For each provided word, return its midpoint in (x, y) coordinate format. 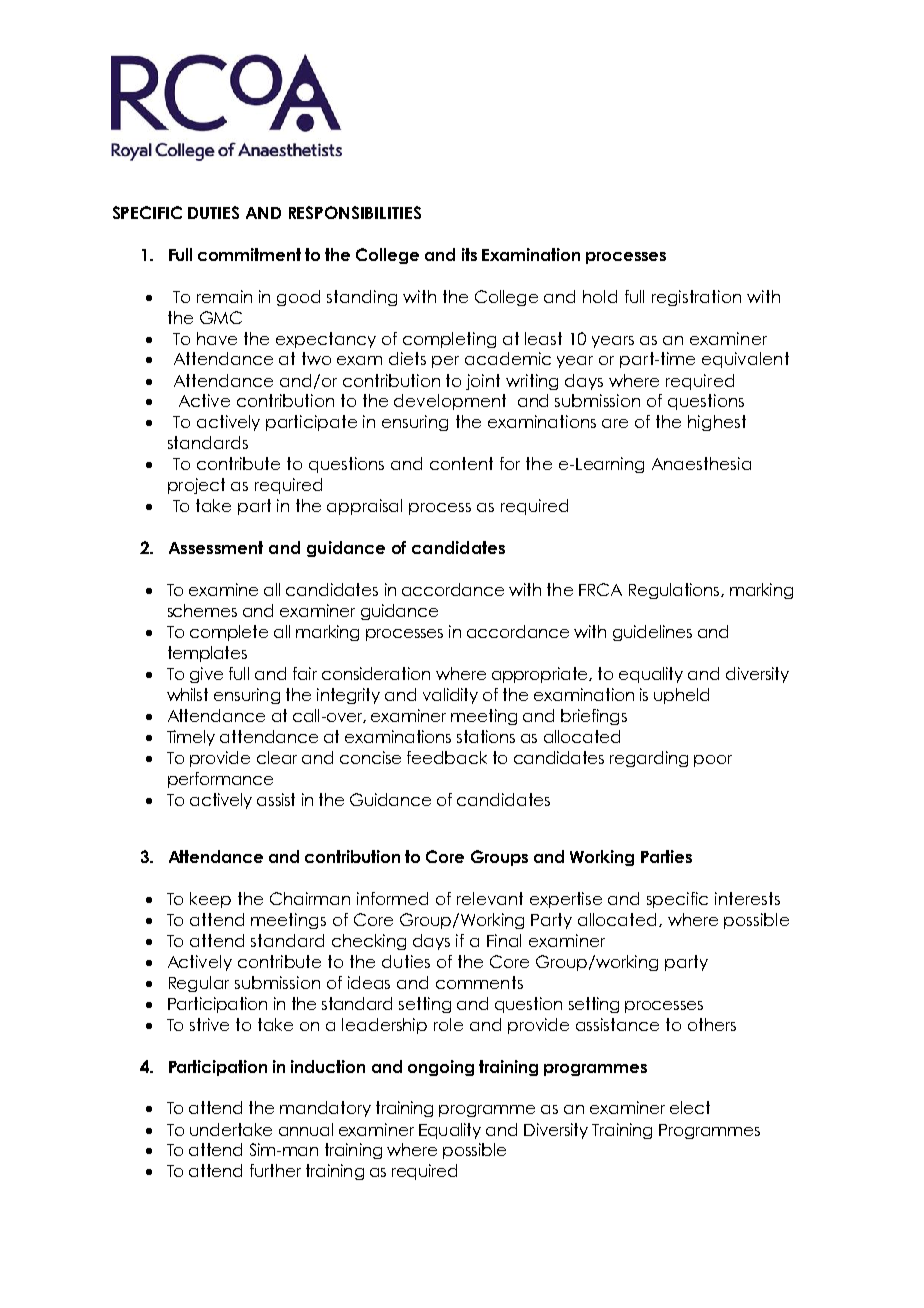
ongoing (441, 1068)
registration (696, 298)
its (469, 254)
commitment (249, 254)
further (275, 1170)
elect (690, 1107)
